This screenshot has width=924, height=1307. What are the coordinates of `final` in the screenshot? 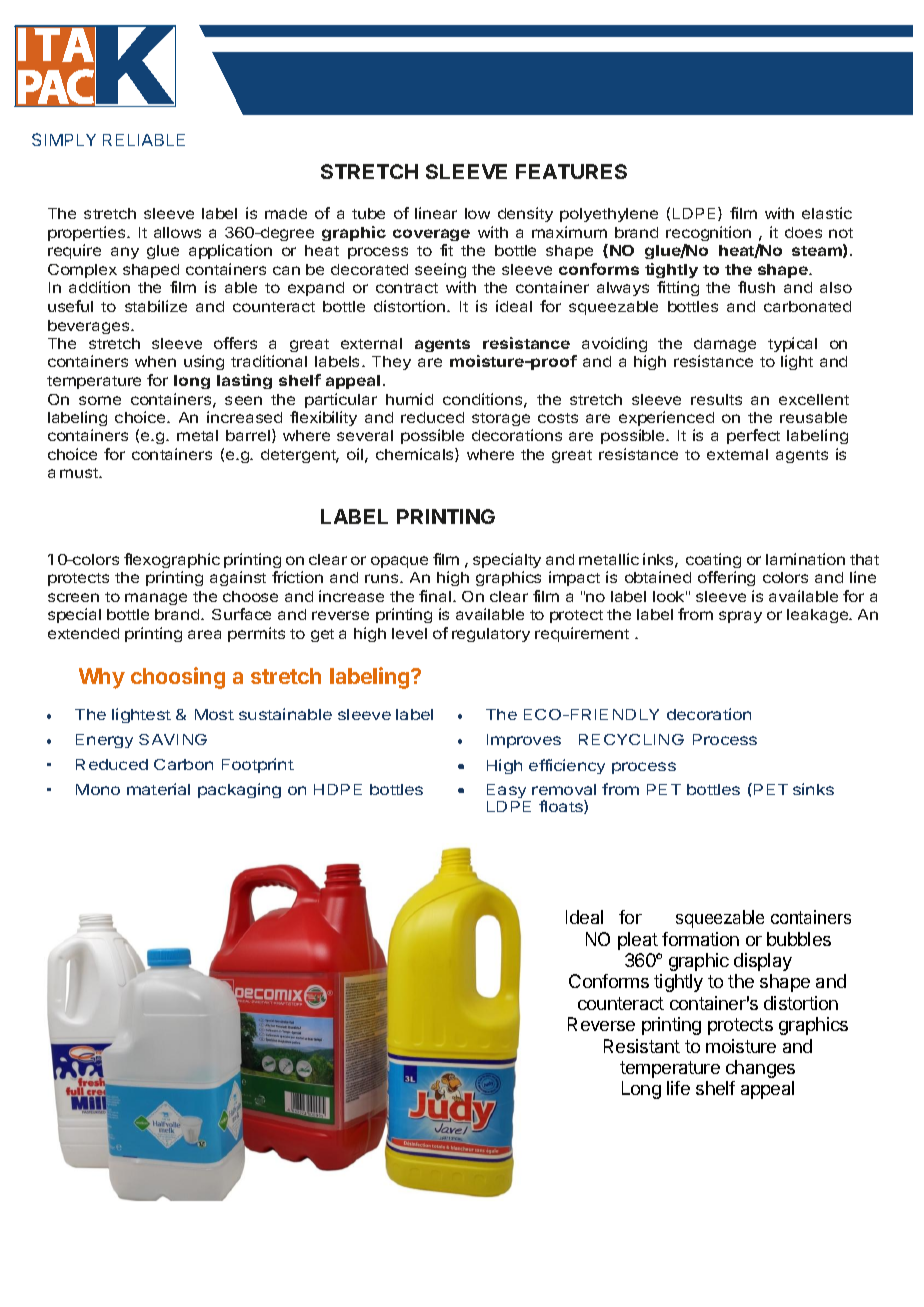 It's located at (436, 596).
